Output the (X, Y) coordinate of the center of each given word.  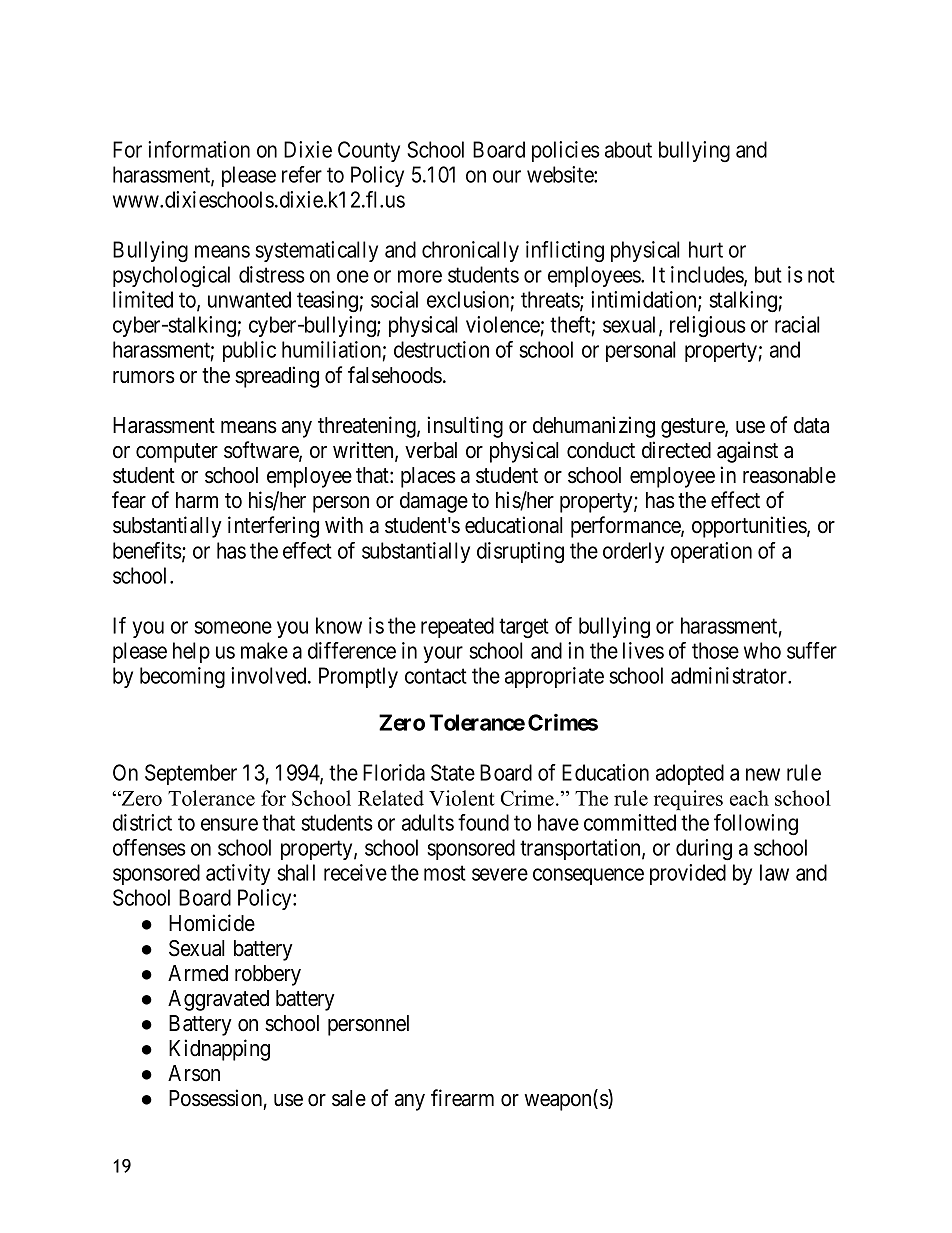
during (704, 850)
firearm (462, 1098)
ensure (229, 824)
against (747, 452)
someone (233, 627)
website (561, 174)
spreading (277, 377)
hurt (706, 249)
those (715, 650)
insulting (465, 427)
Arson (194, 1073)
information (199, 149)
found (483, 822)
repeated (457, 627)
